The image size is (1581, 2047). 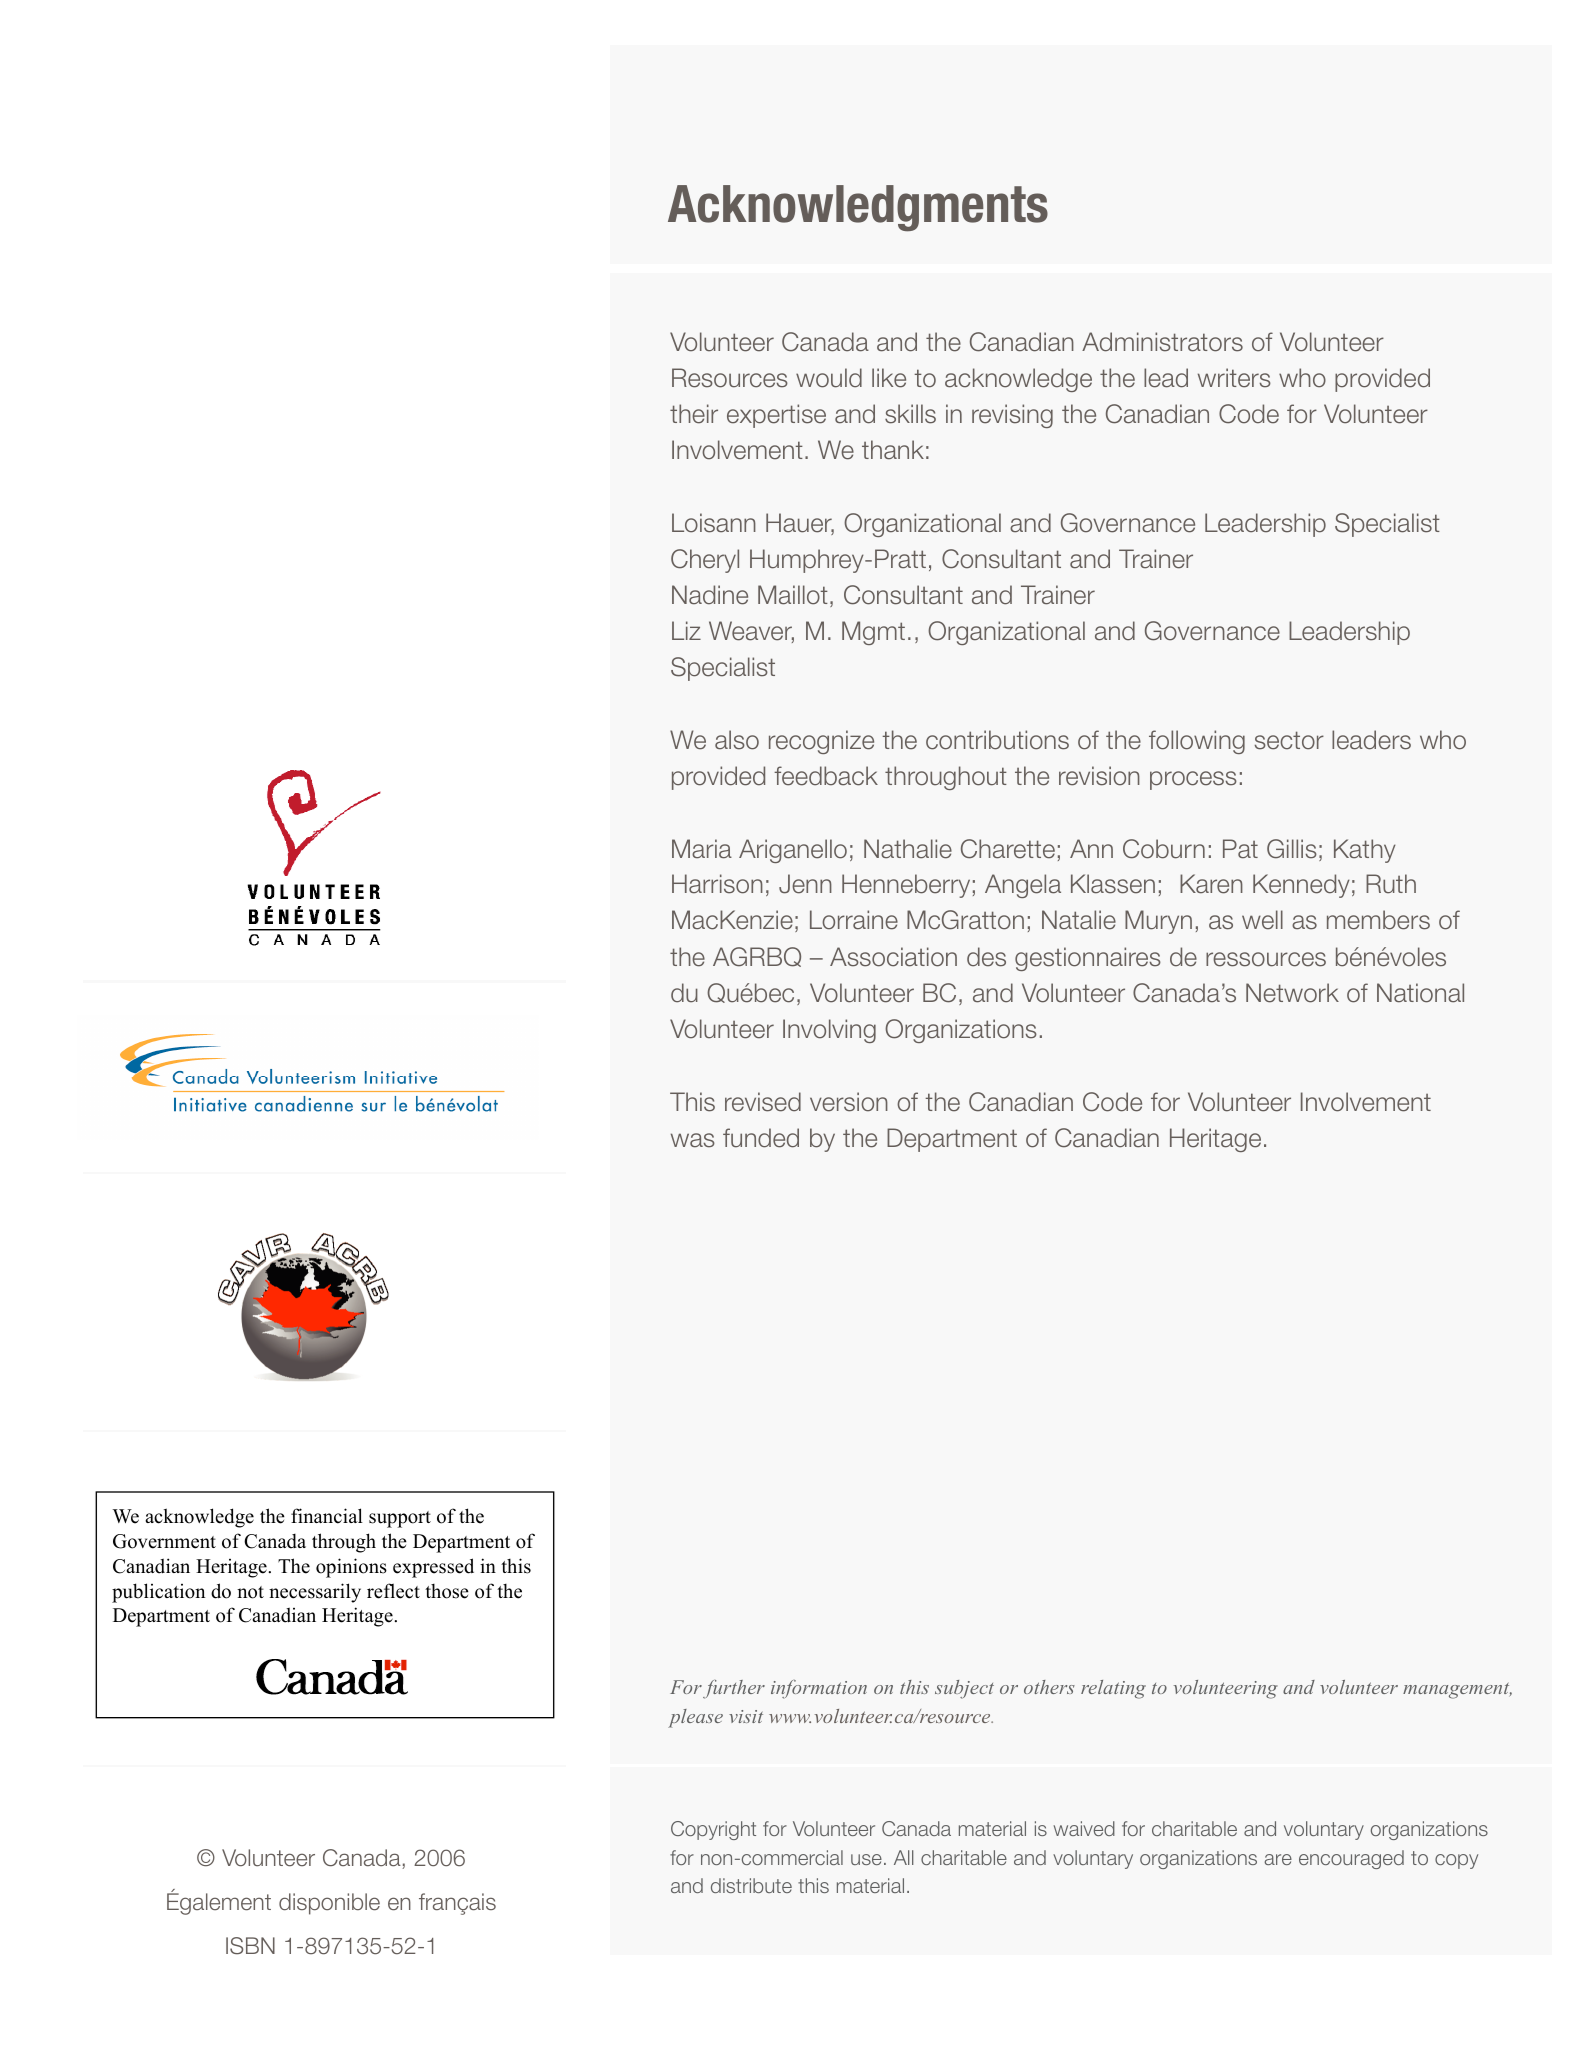 What do you see at coordinates (1162, 342) in the page?
I see `Administrators` at bounding box center [1162, 342].
